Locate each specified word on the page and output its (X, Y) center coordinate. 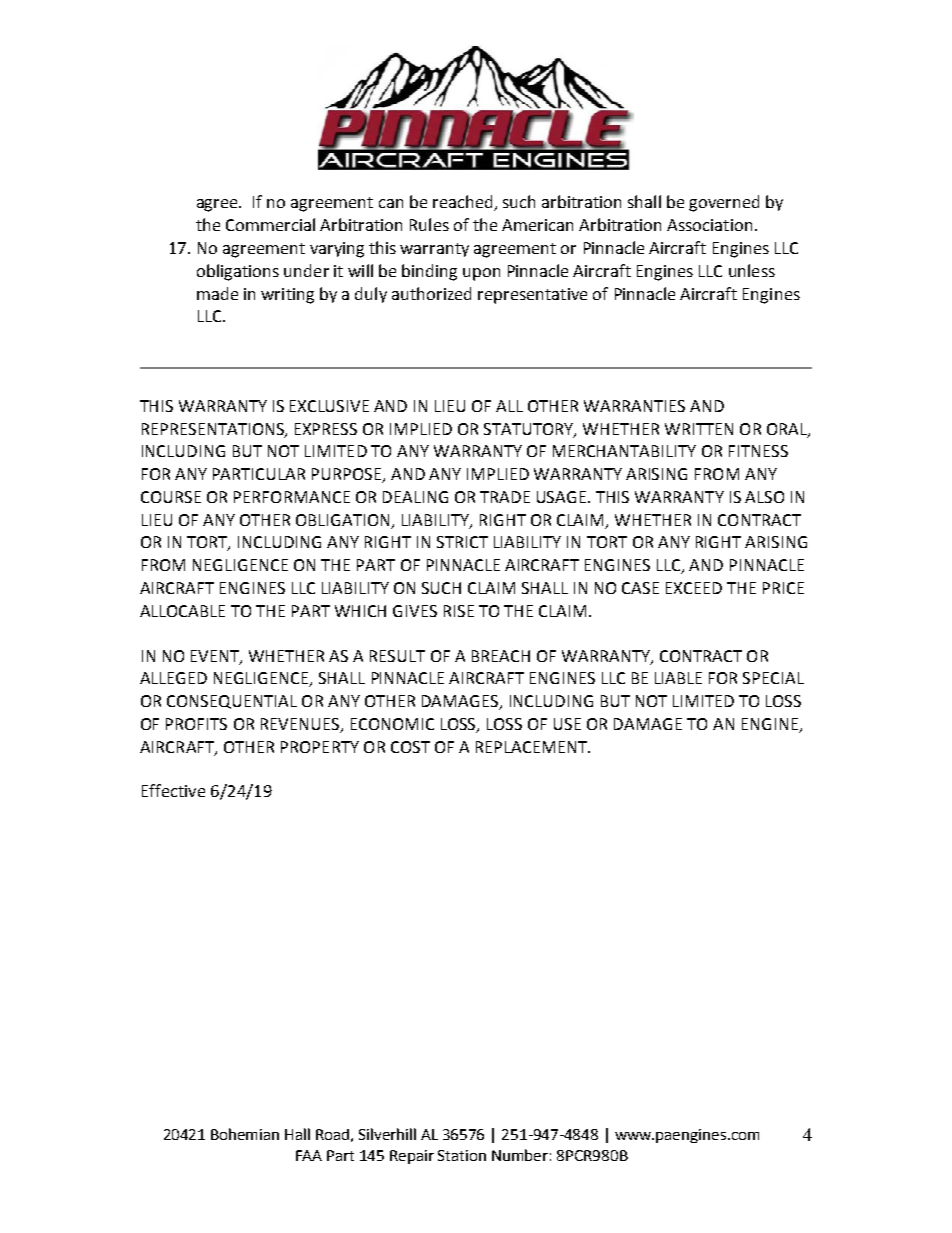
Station (462, 1155)
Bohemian (245, 1134)
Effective (173, 790)
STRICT (462, 542)
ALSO (764, 497)
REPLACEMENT (533, 747)
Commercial (270, 224)
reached (464, 203)
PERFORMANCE (292, 497)
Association (709, 225)
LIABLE (678, 678)
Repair (412, 1157)
